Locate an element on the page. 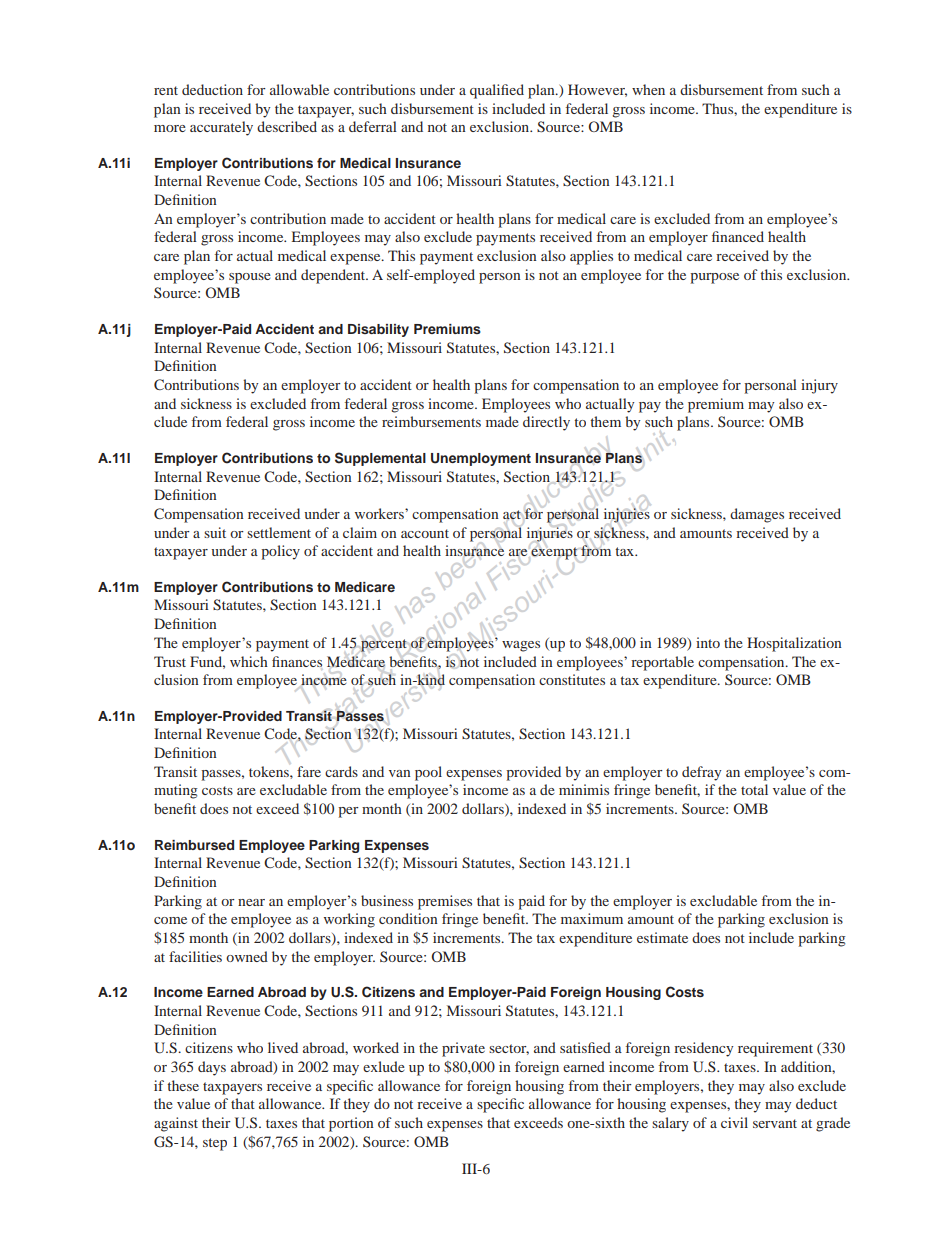  suit is located at coordinates (215, 532).
